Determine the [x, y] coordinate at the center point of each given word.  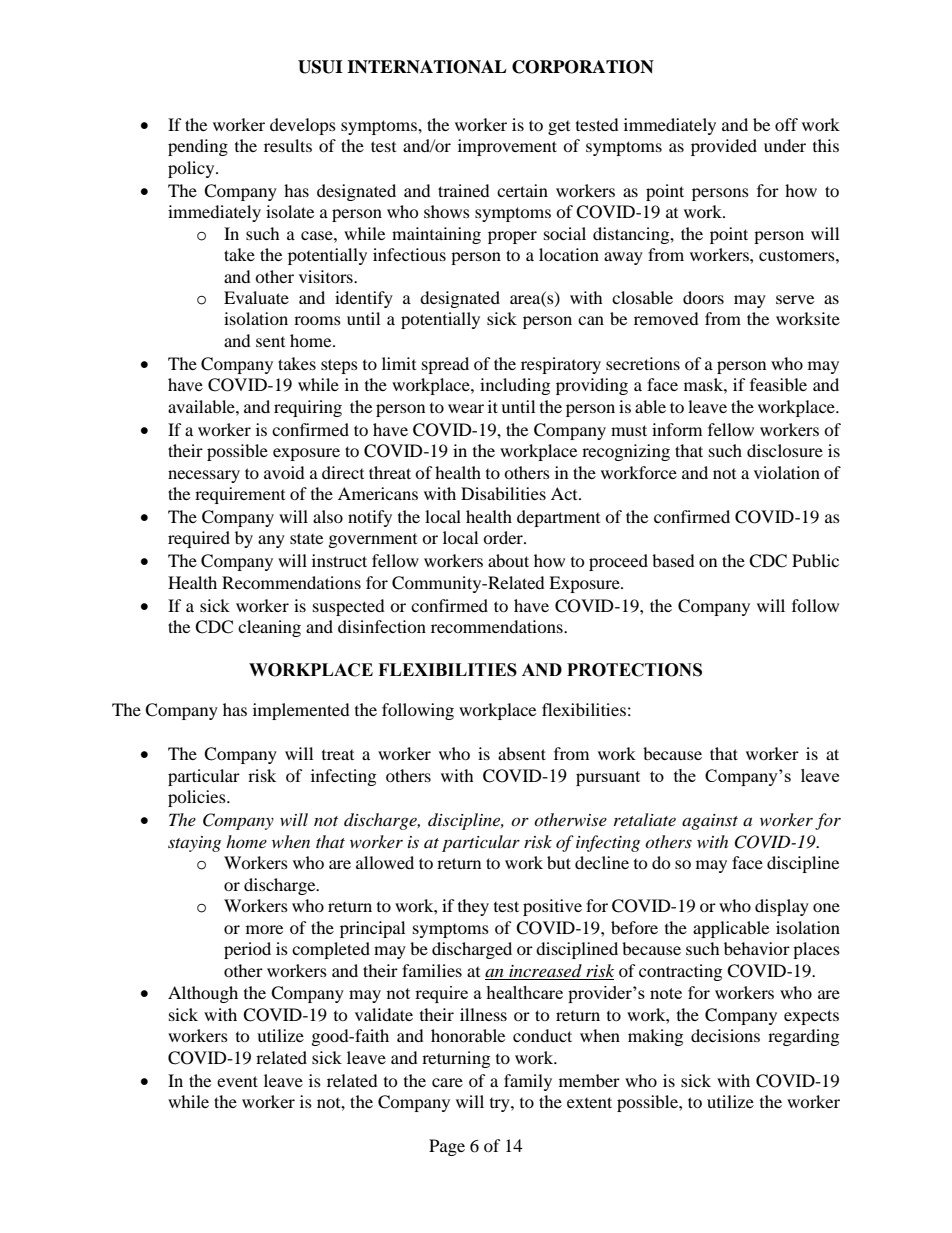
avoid [284, 472]
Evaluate [256, 297]
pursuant [608, 778]
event [237, 1081]
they [473, 907]
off [786, 124]
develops [303, 126]
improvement [507, 147]
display [782, 907]
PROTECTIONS [634, 670]
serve [795, 299]
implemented [301, 711]
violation [787, 472]
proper [512, 237]
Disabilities [503, 493]
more [264, 929]
